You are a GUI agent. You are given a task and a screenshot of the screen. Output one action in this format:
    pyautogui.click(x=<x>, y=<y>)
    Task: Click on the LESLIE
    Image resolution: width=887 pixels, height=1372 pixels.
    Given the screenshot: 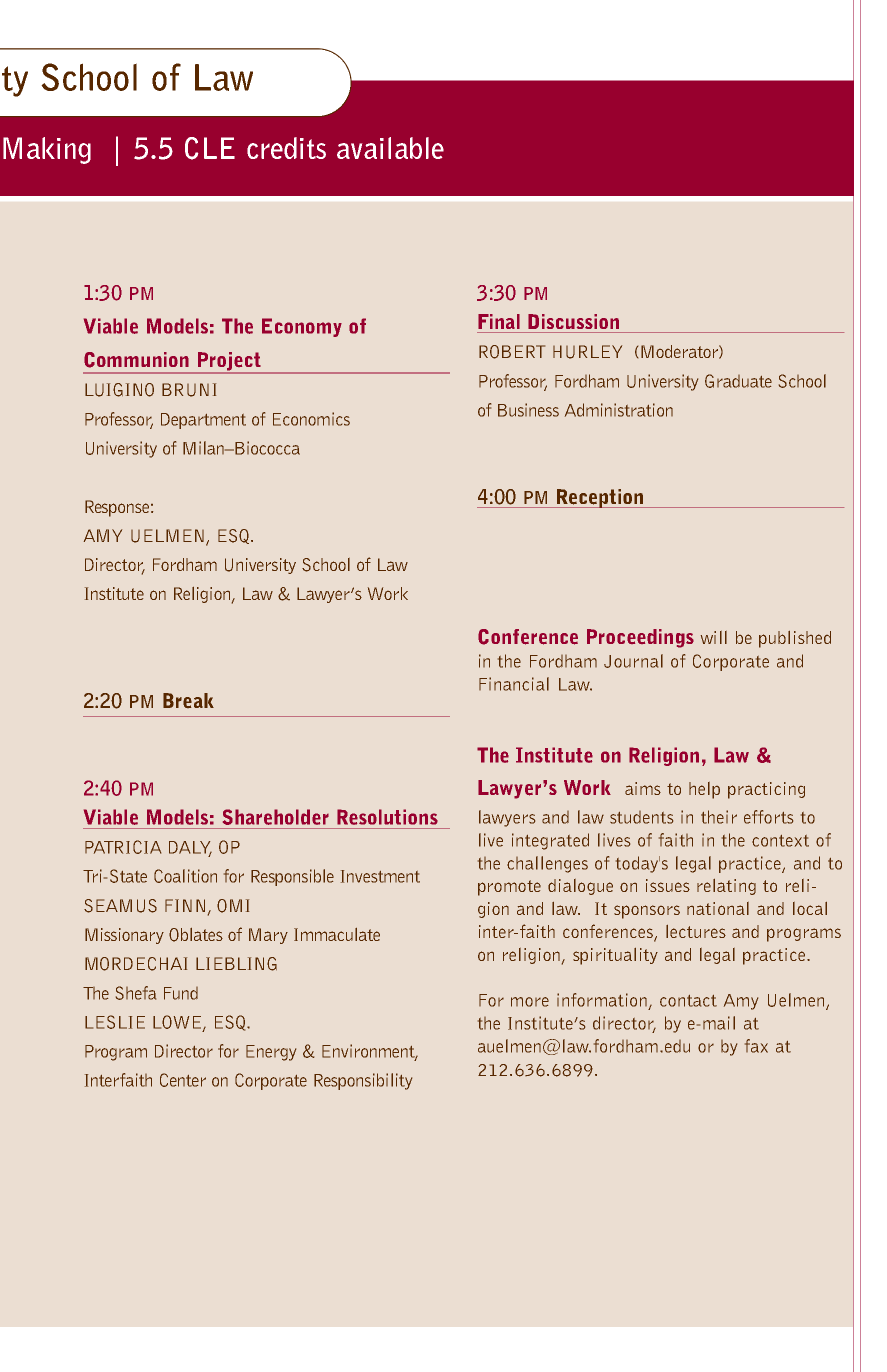 What is the action you would take?
    pyautogui.click(x=115, y=1022)
